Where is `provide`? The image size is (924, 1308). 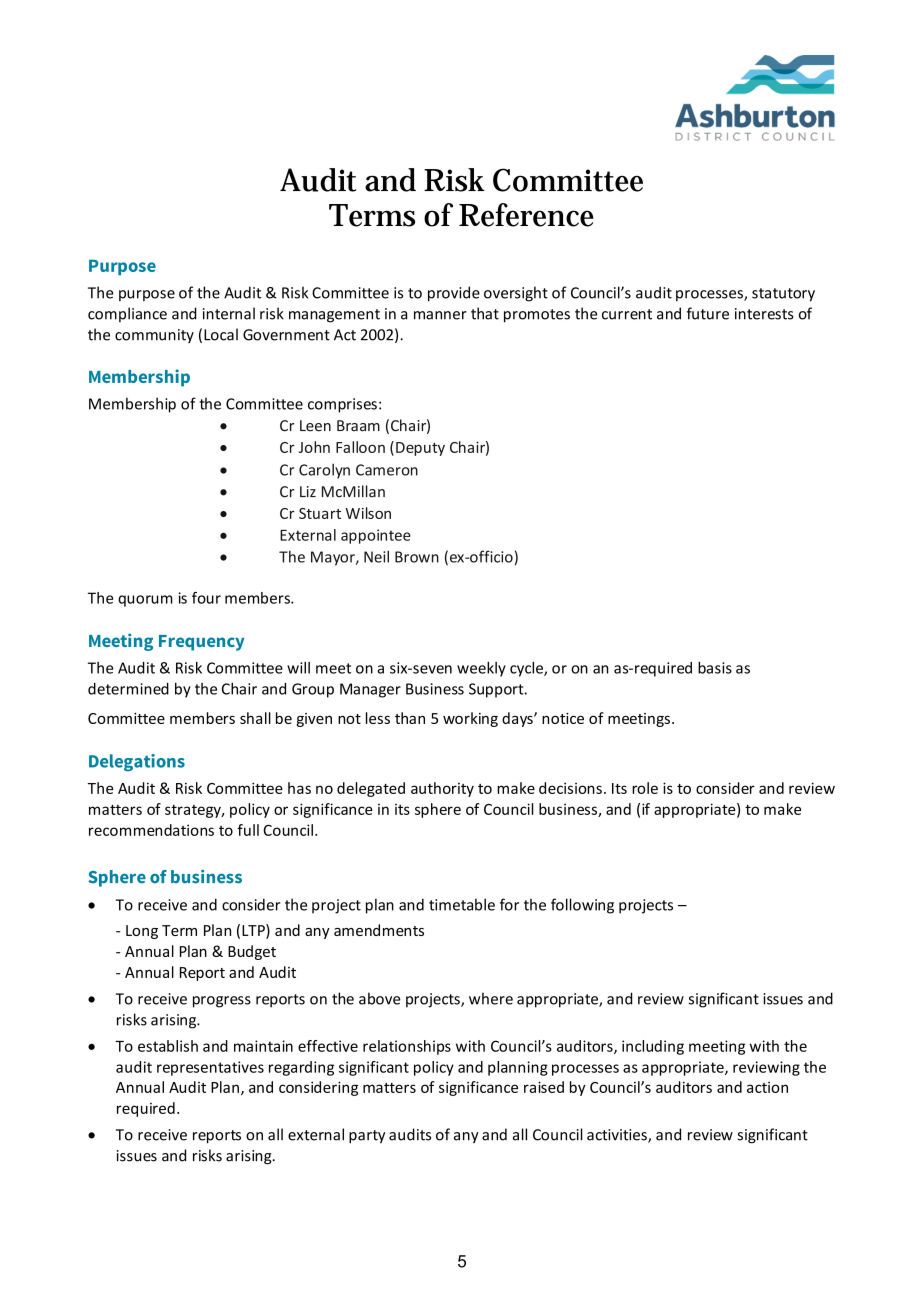 provide is located at coordinates (454, 294).
